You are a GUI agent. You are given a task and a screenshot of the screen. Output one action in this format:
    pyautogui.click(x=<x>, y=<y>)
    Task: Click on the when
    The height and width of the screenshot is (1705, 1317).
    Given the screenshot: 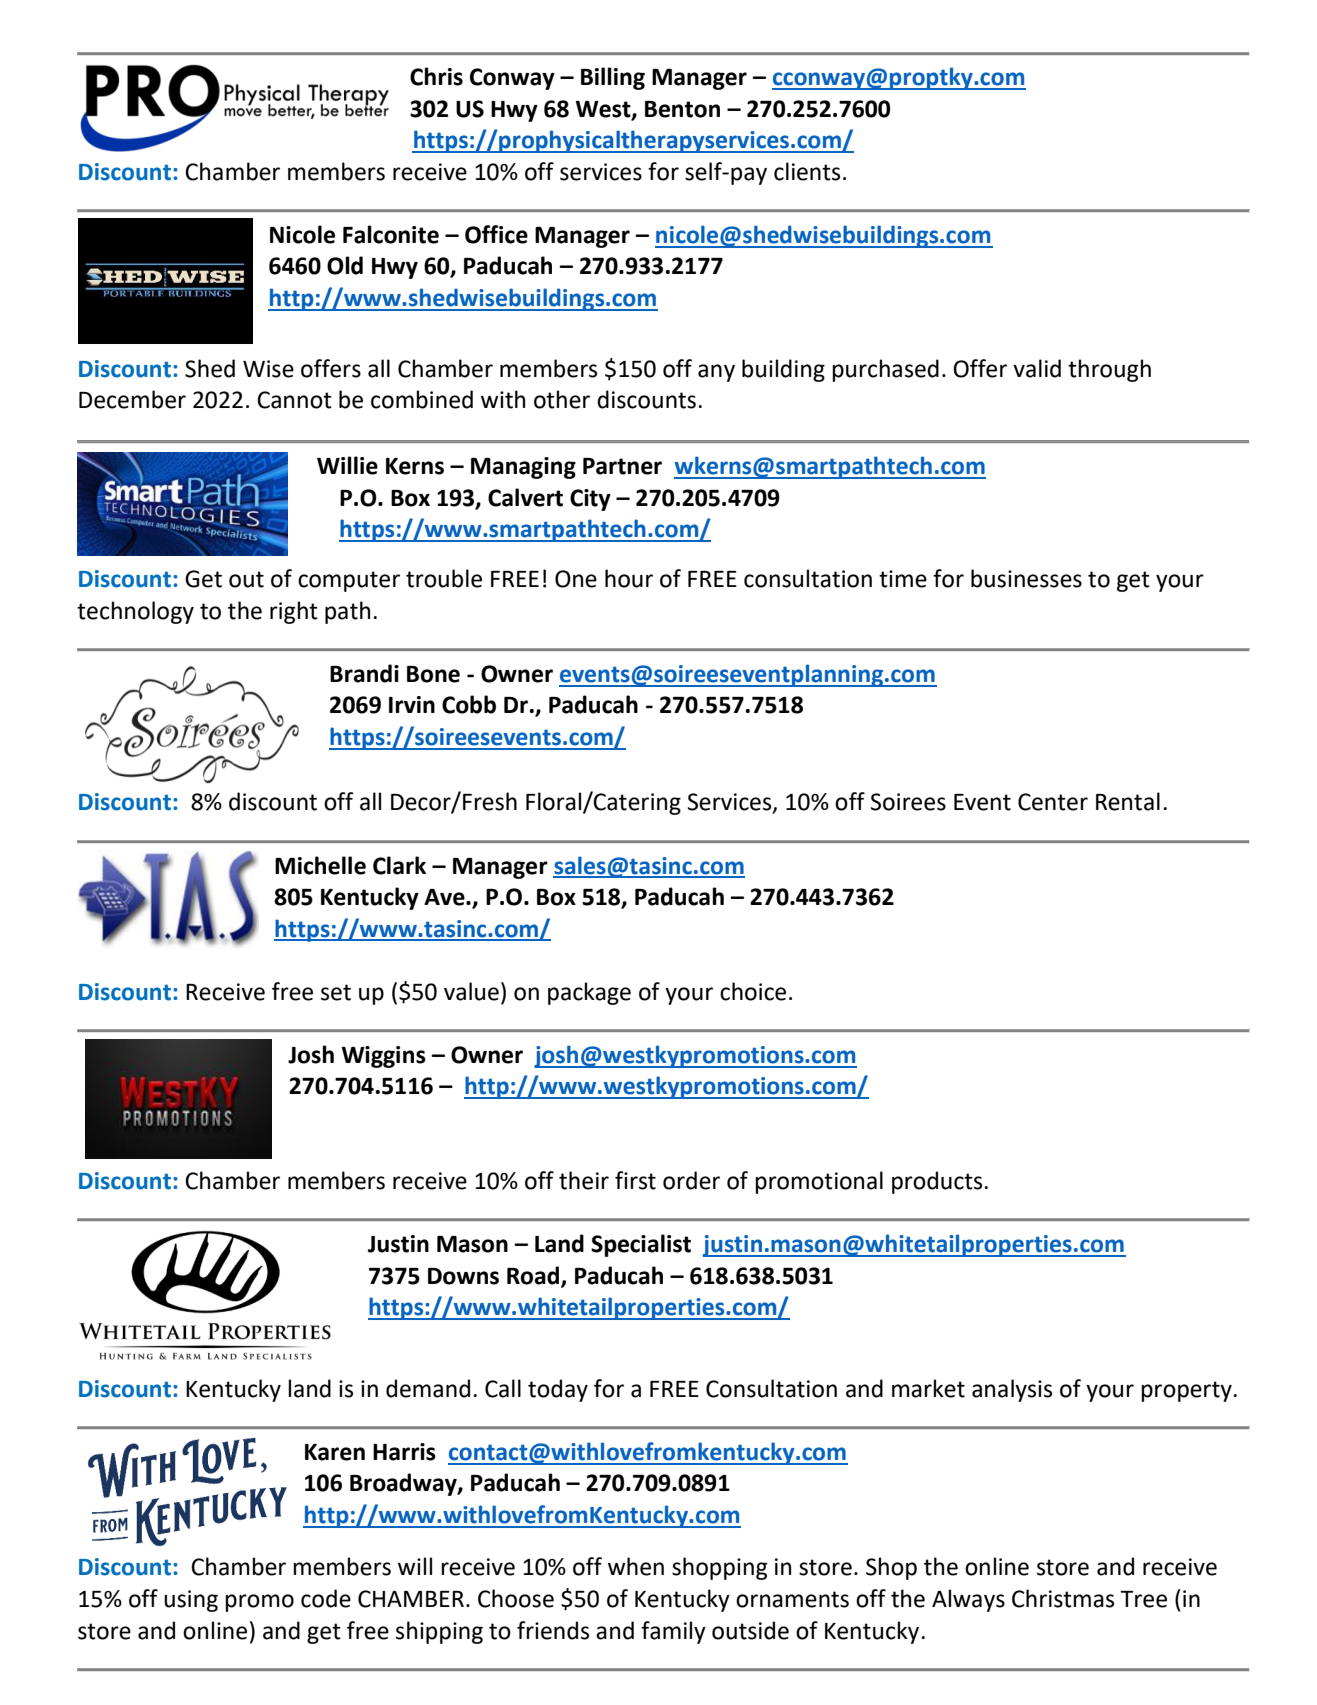 What is the action you would take?
    pyautogui.click(x=636, y=1566)
